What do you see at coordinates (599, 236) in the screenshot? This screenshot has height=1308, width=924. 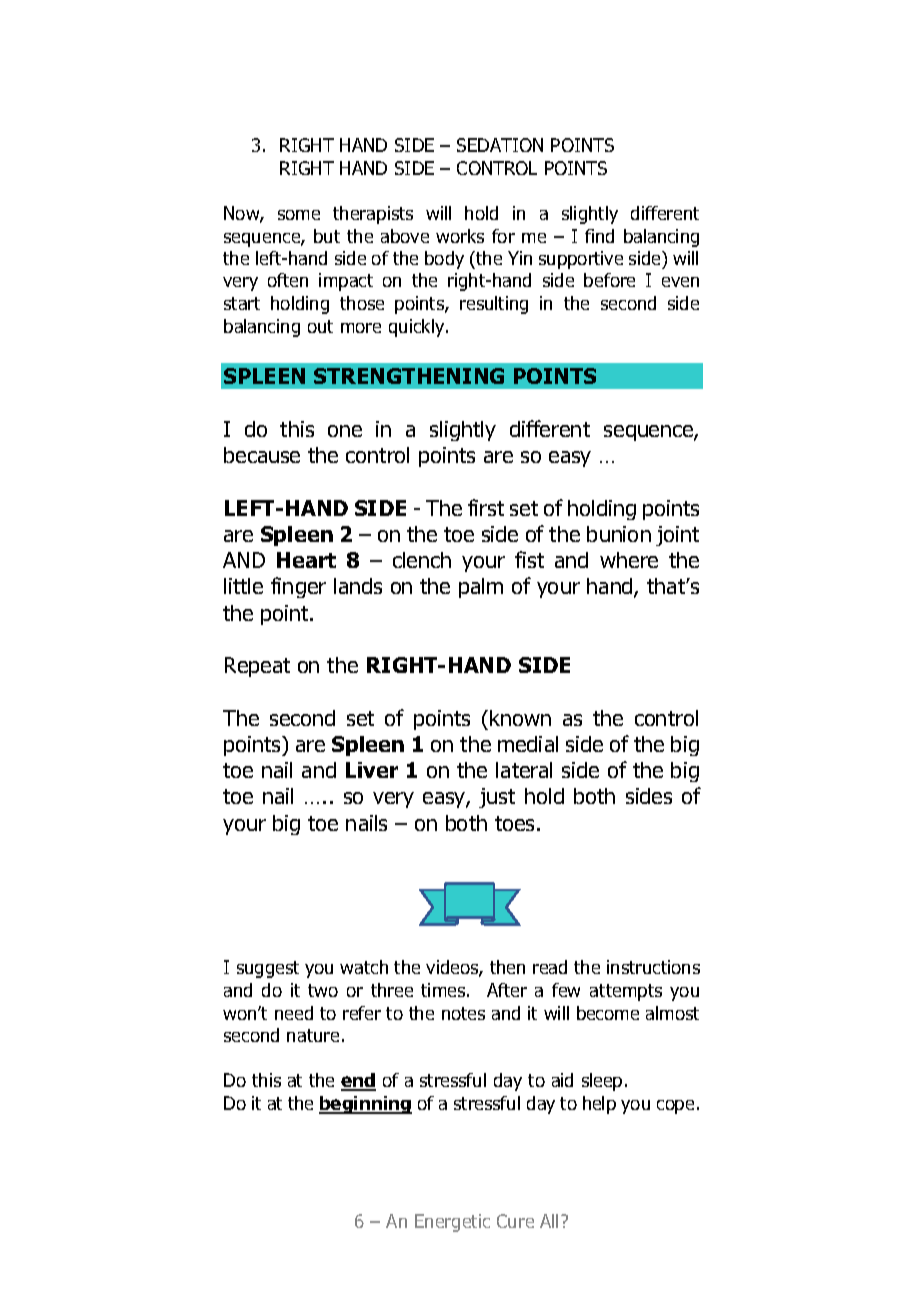 I see `find` at bounding box center [599, 236].
